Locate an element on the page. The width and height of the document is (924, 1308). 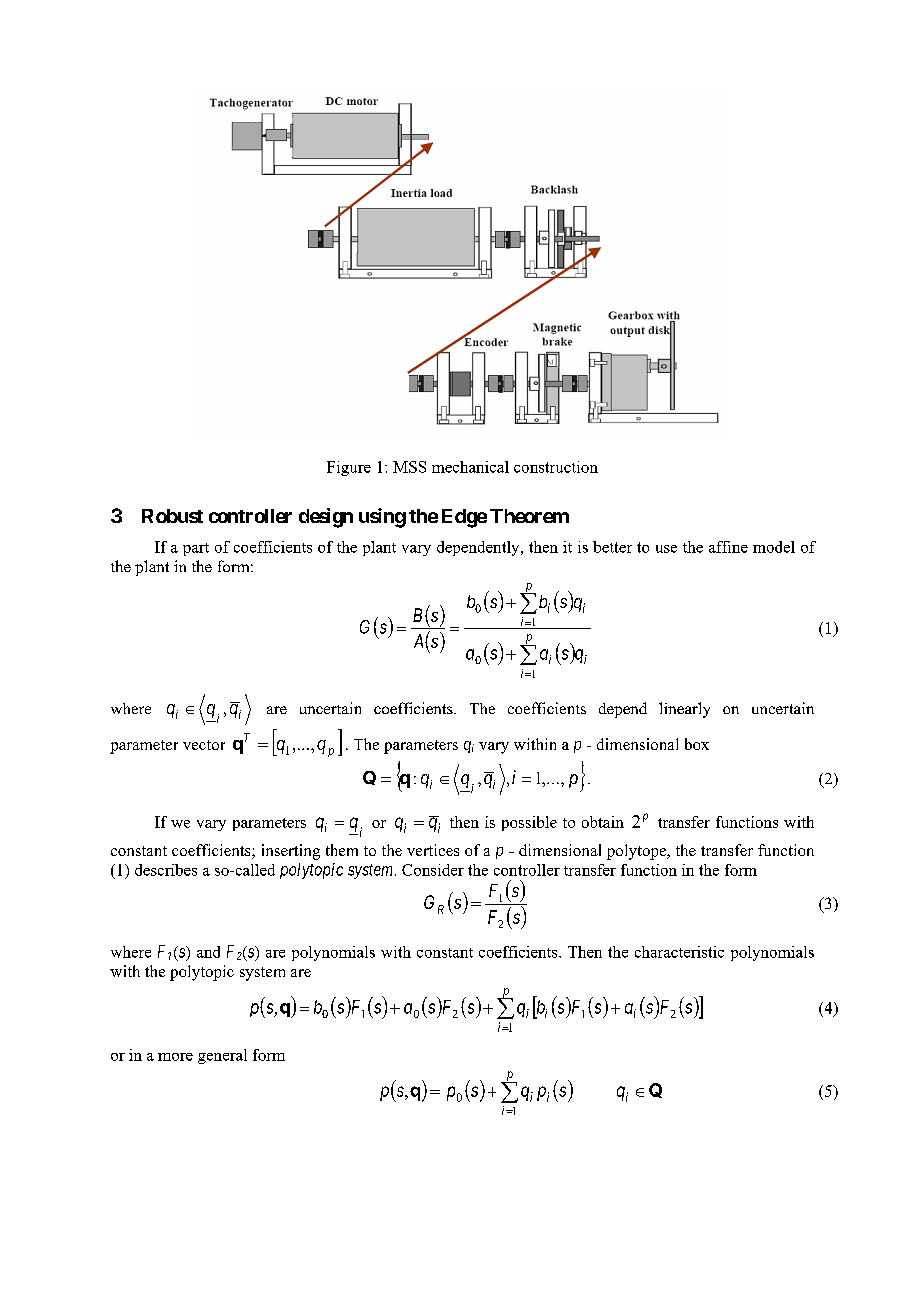
vector is located at coordinates (204, 745).
